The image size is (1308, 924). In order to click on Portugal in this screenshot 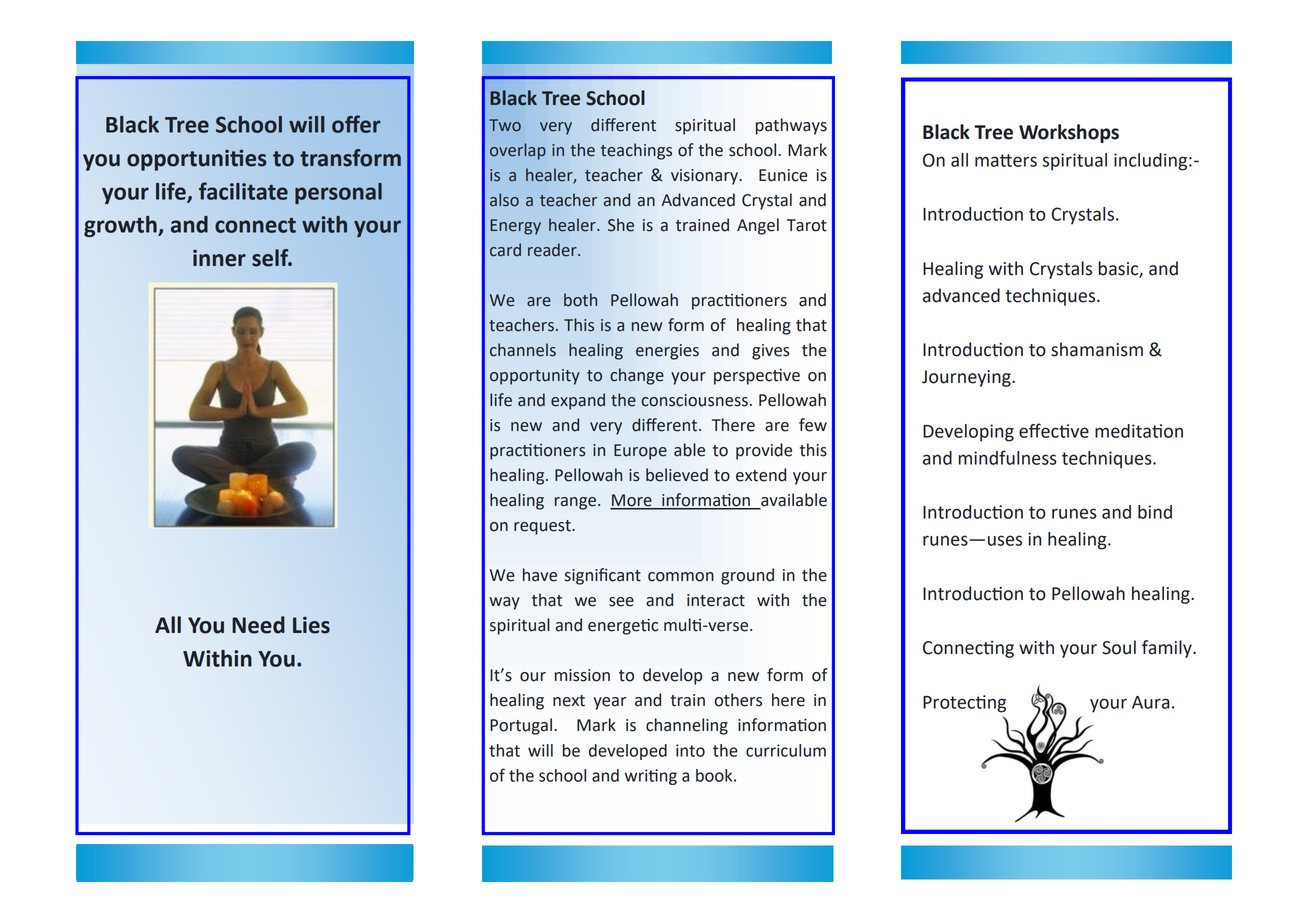, I will do `click(521, 726)`.
